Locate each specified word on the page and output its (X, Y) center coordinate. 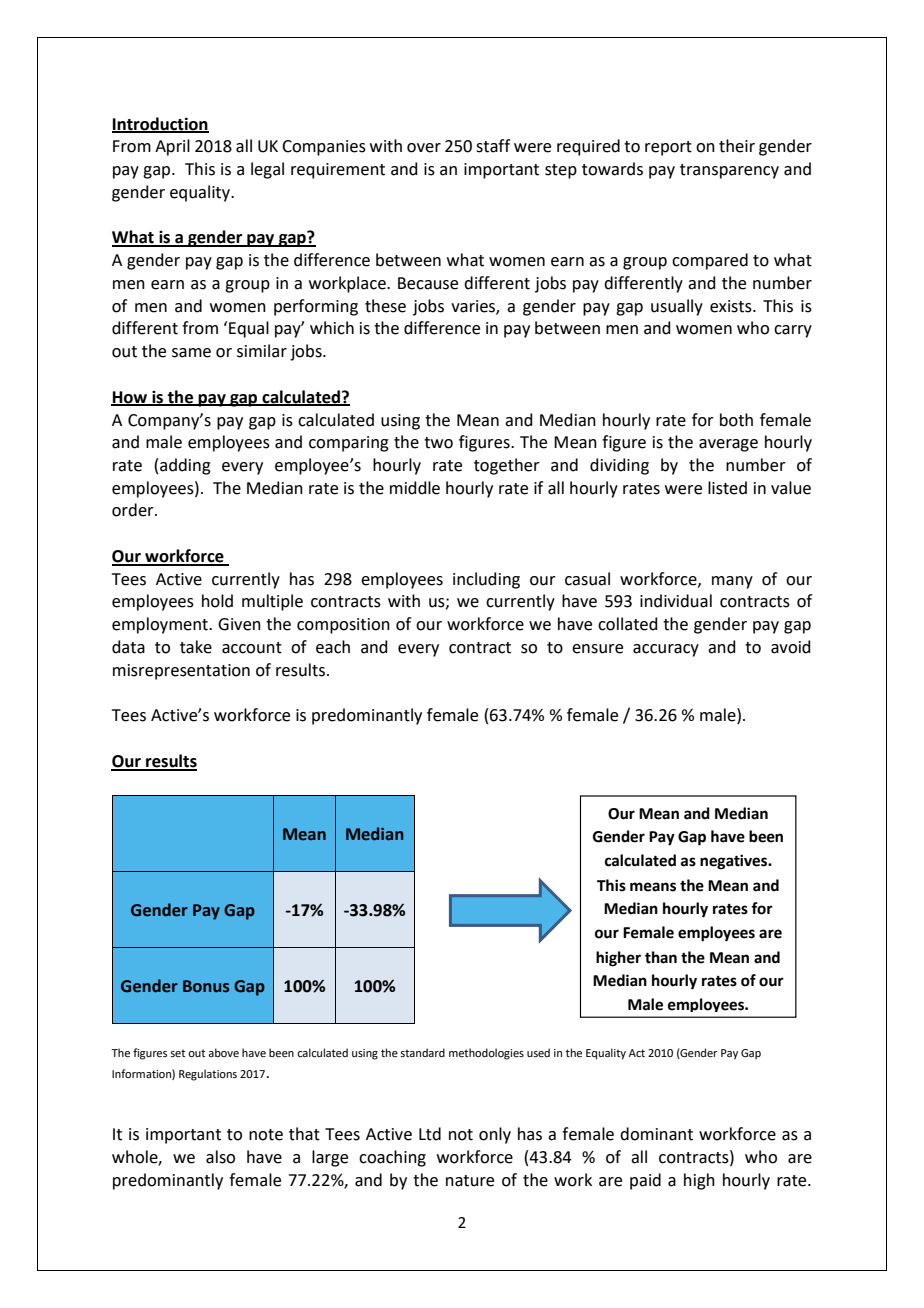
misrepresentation (181, 672)
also (220, 1157)
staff (493, 146)
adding (185, 466)
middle (415, 488)
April (172, 147)
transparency (729, 171)
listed (727, 488)
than (661, 957)
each (333, 647)
